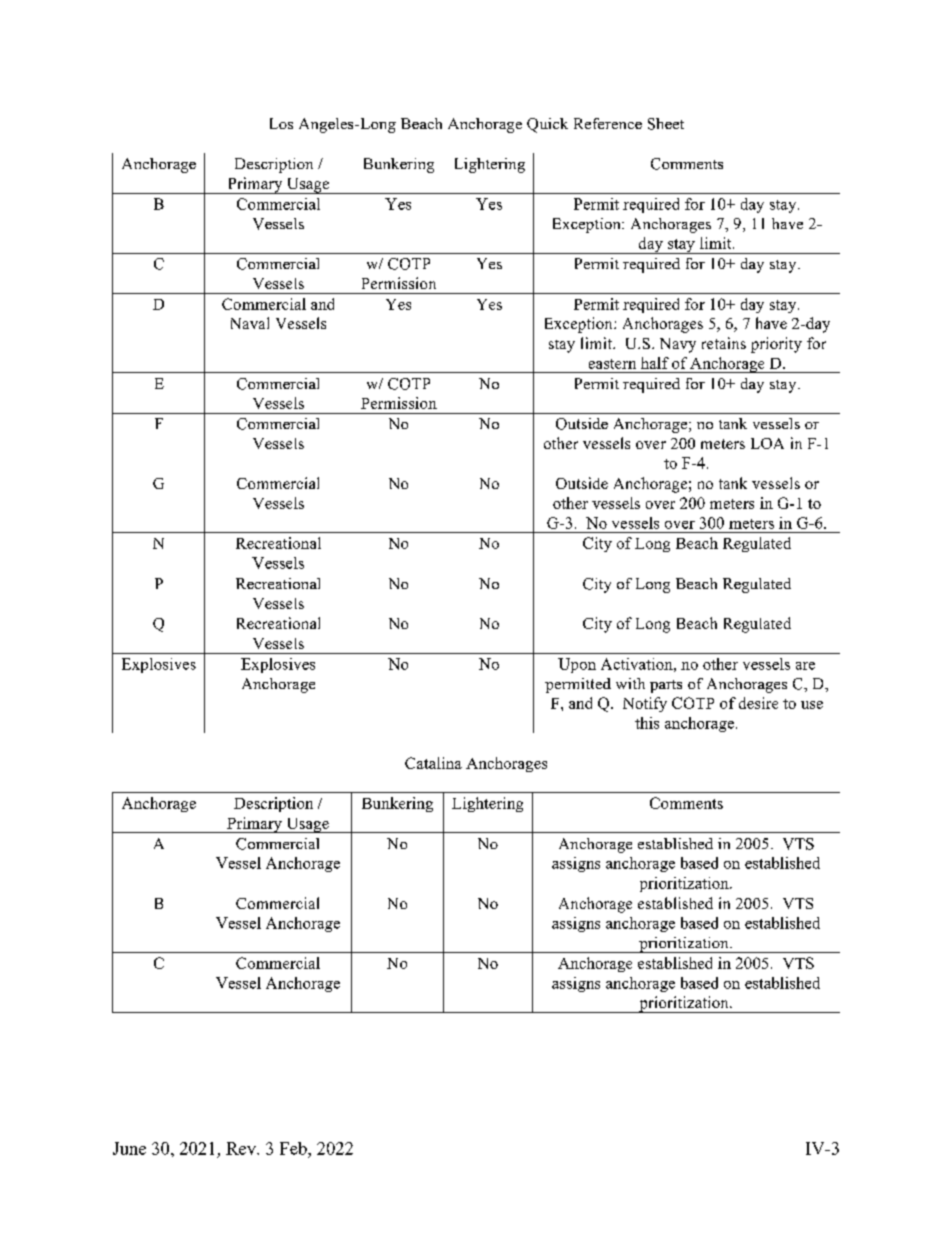 The image size is (952, 1233). Describe the element at coordinates (812, 705) in the screenshot. I see `use` at that location.
